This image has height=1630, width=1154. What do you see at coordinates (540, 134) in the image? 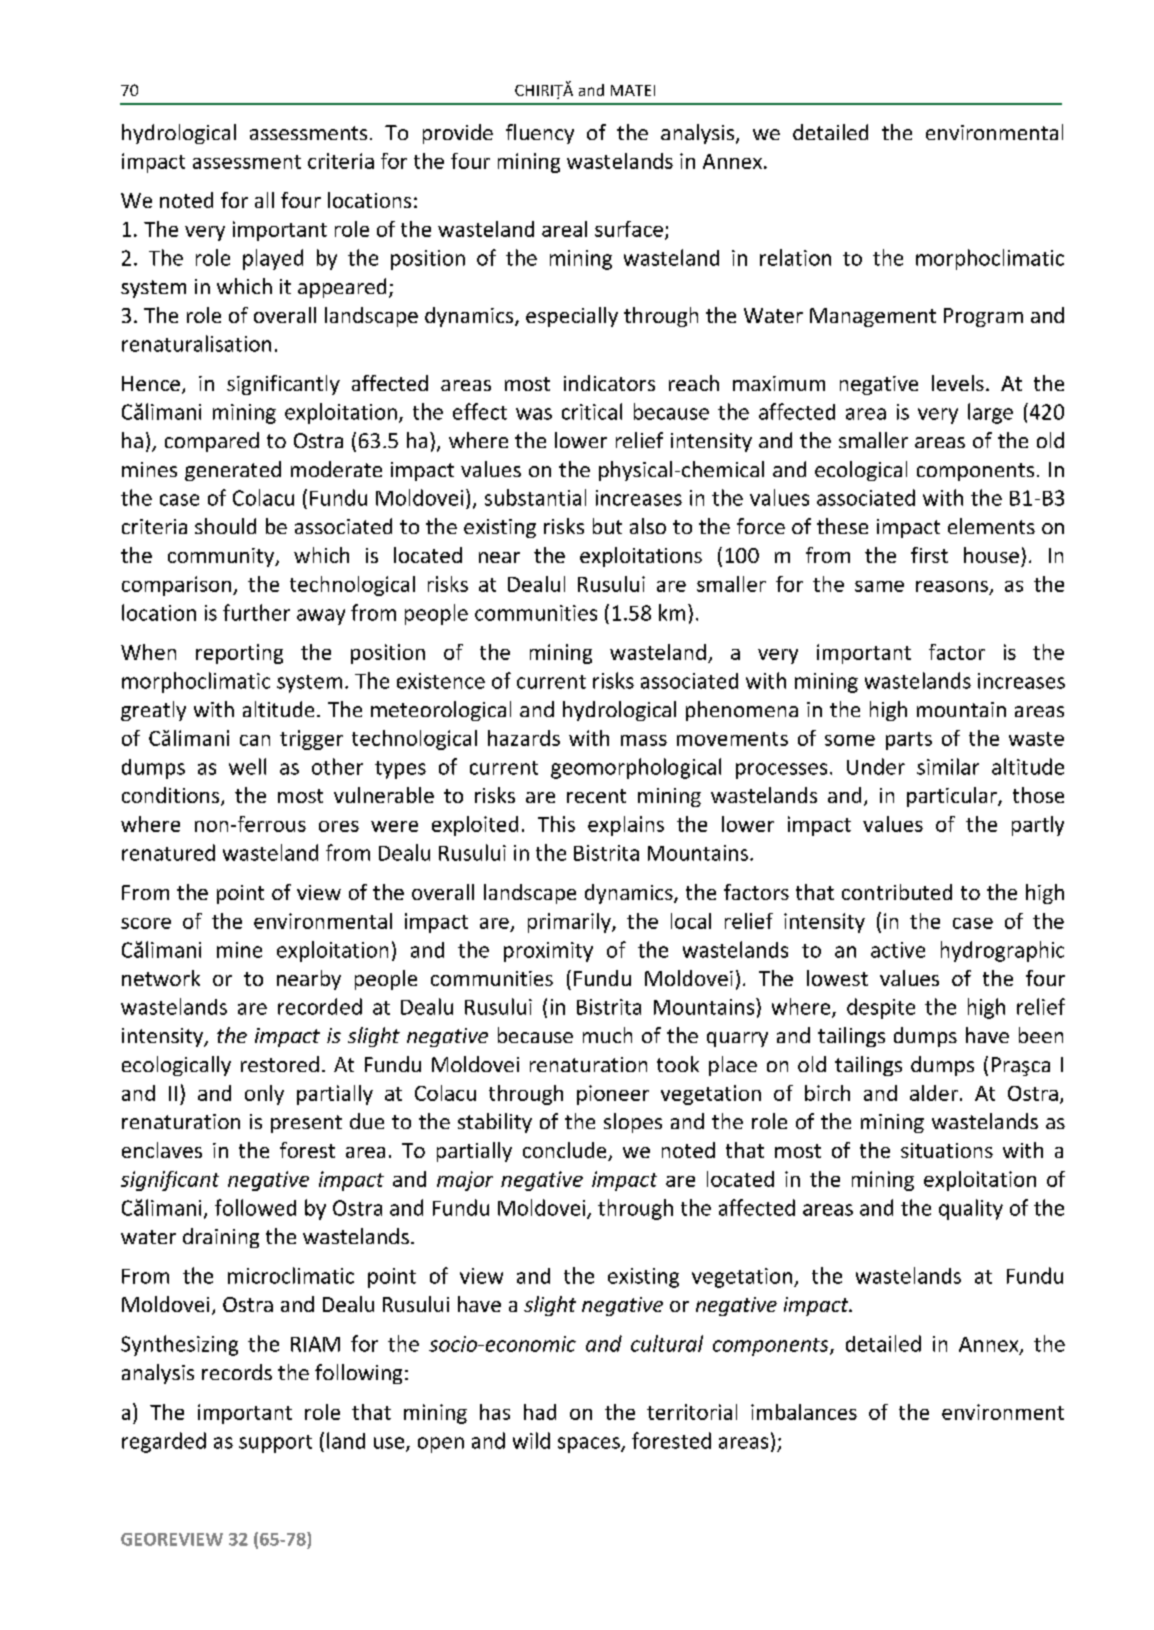
I see `fluency` at bounding box center [540, 134].
